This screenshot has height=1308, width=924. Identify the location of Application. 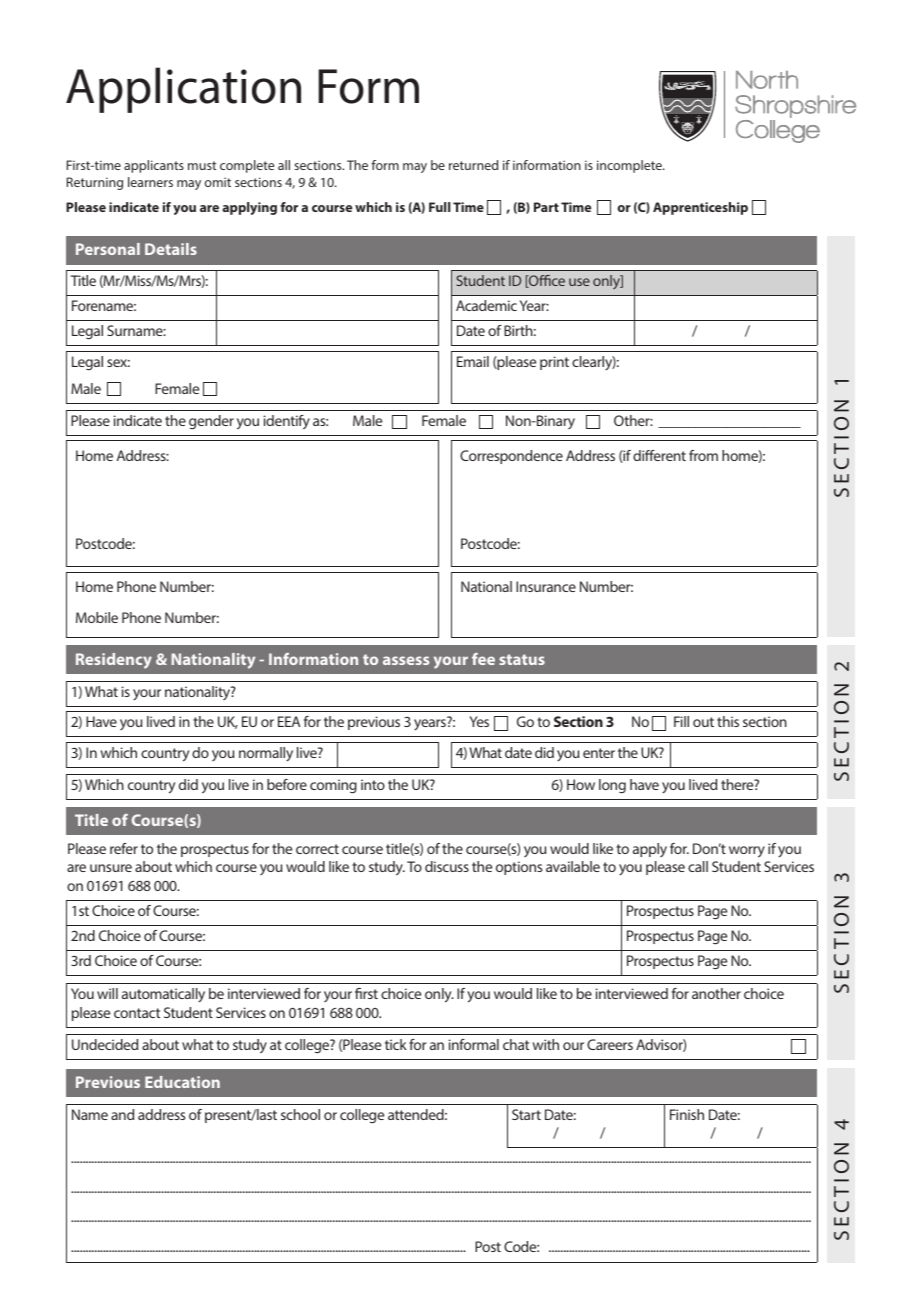
(183, 90).
